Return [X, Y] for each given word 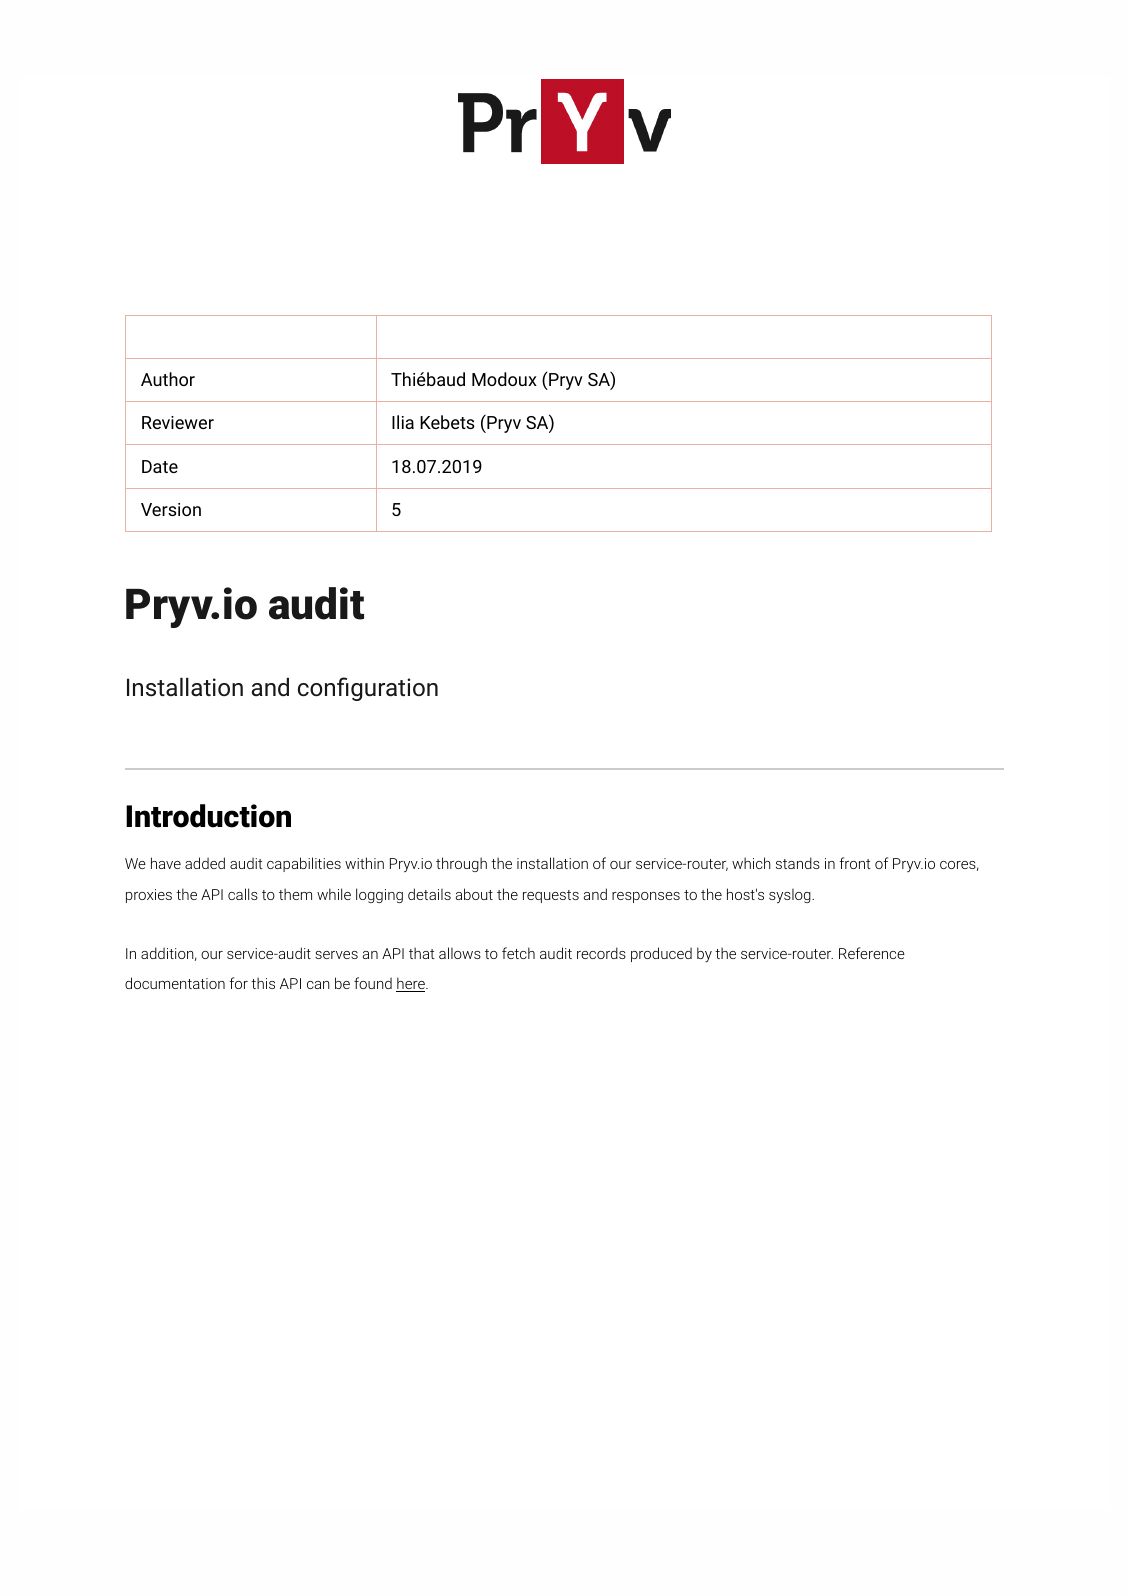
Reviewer [178, 422]
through [461, 864]
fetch [518, 953]
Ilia [403, 422]
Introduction [208, 816]
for [238, 983]
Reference [872, 953]
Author [168, 379]
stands [798, 863]
